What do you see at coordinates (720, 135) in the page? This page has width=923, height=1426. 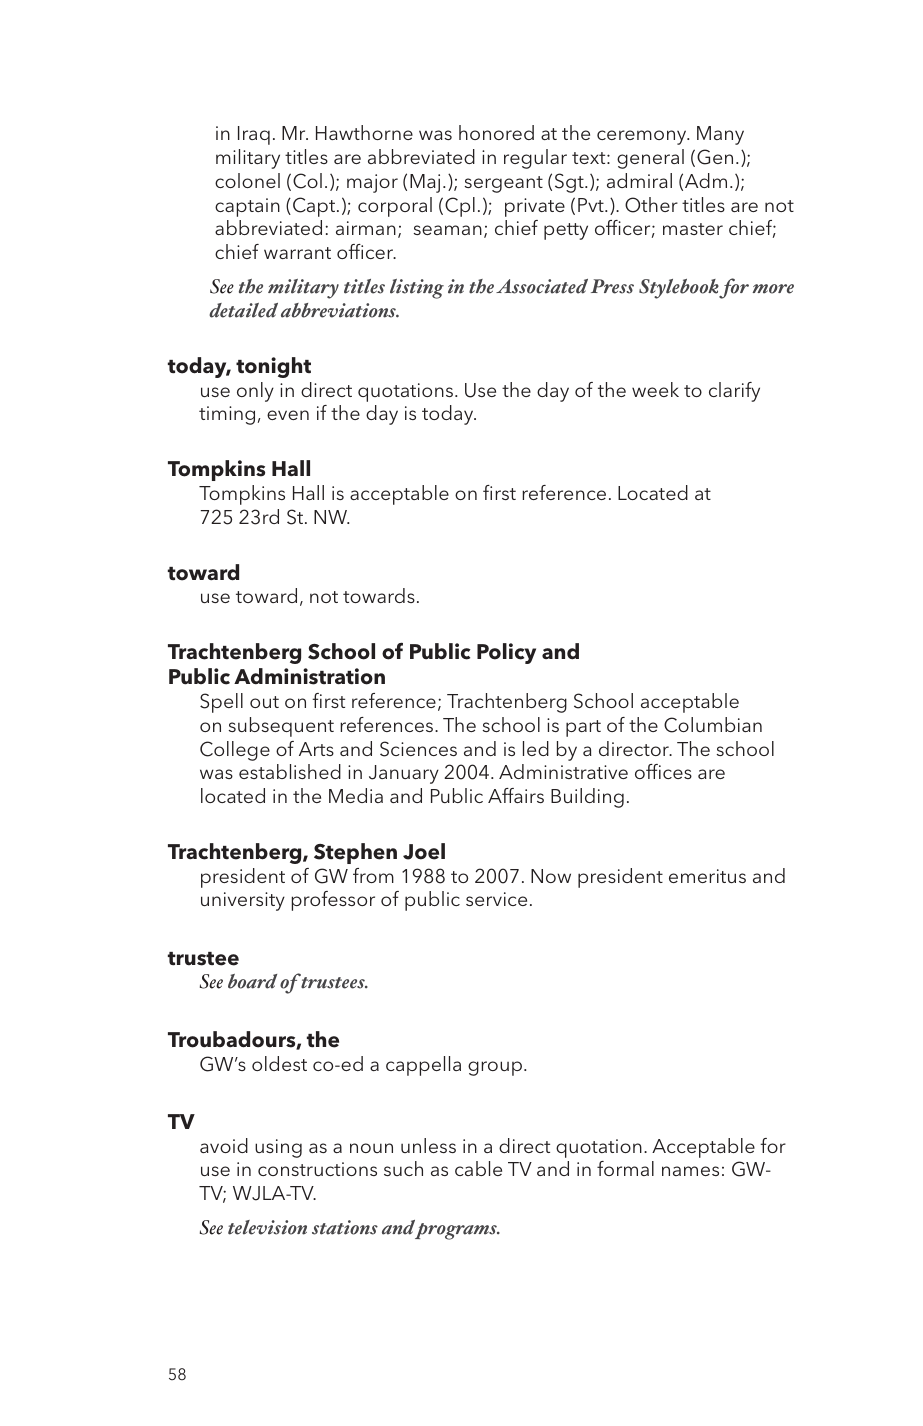 I see `Many` at bounding box center [720, 135].
